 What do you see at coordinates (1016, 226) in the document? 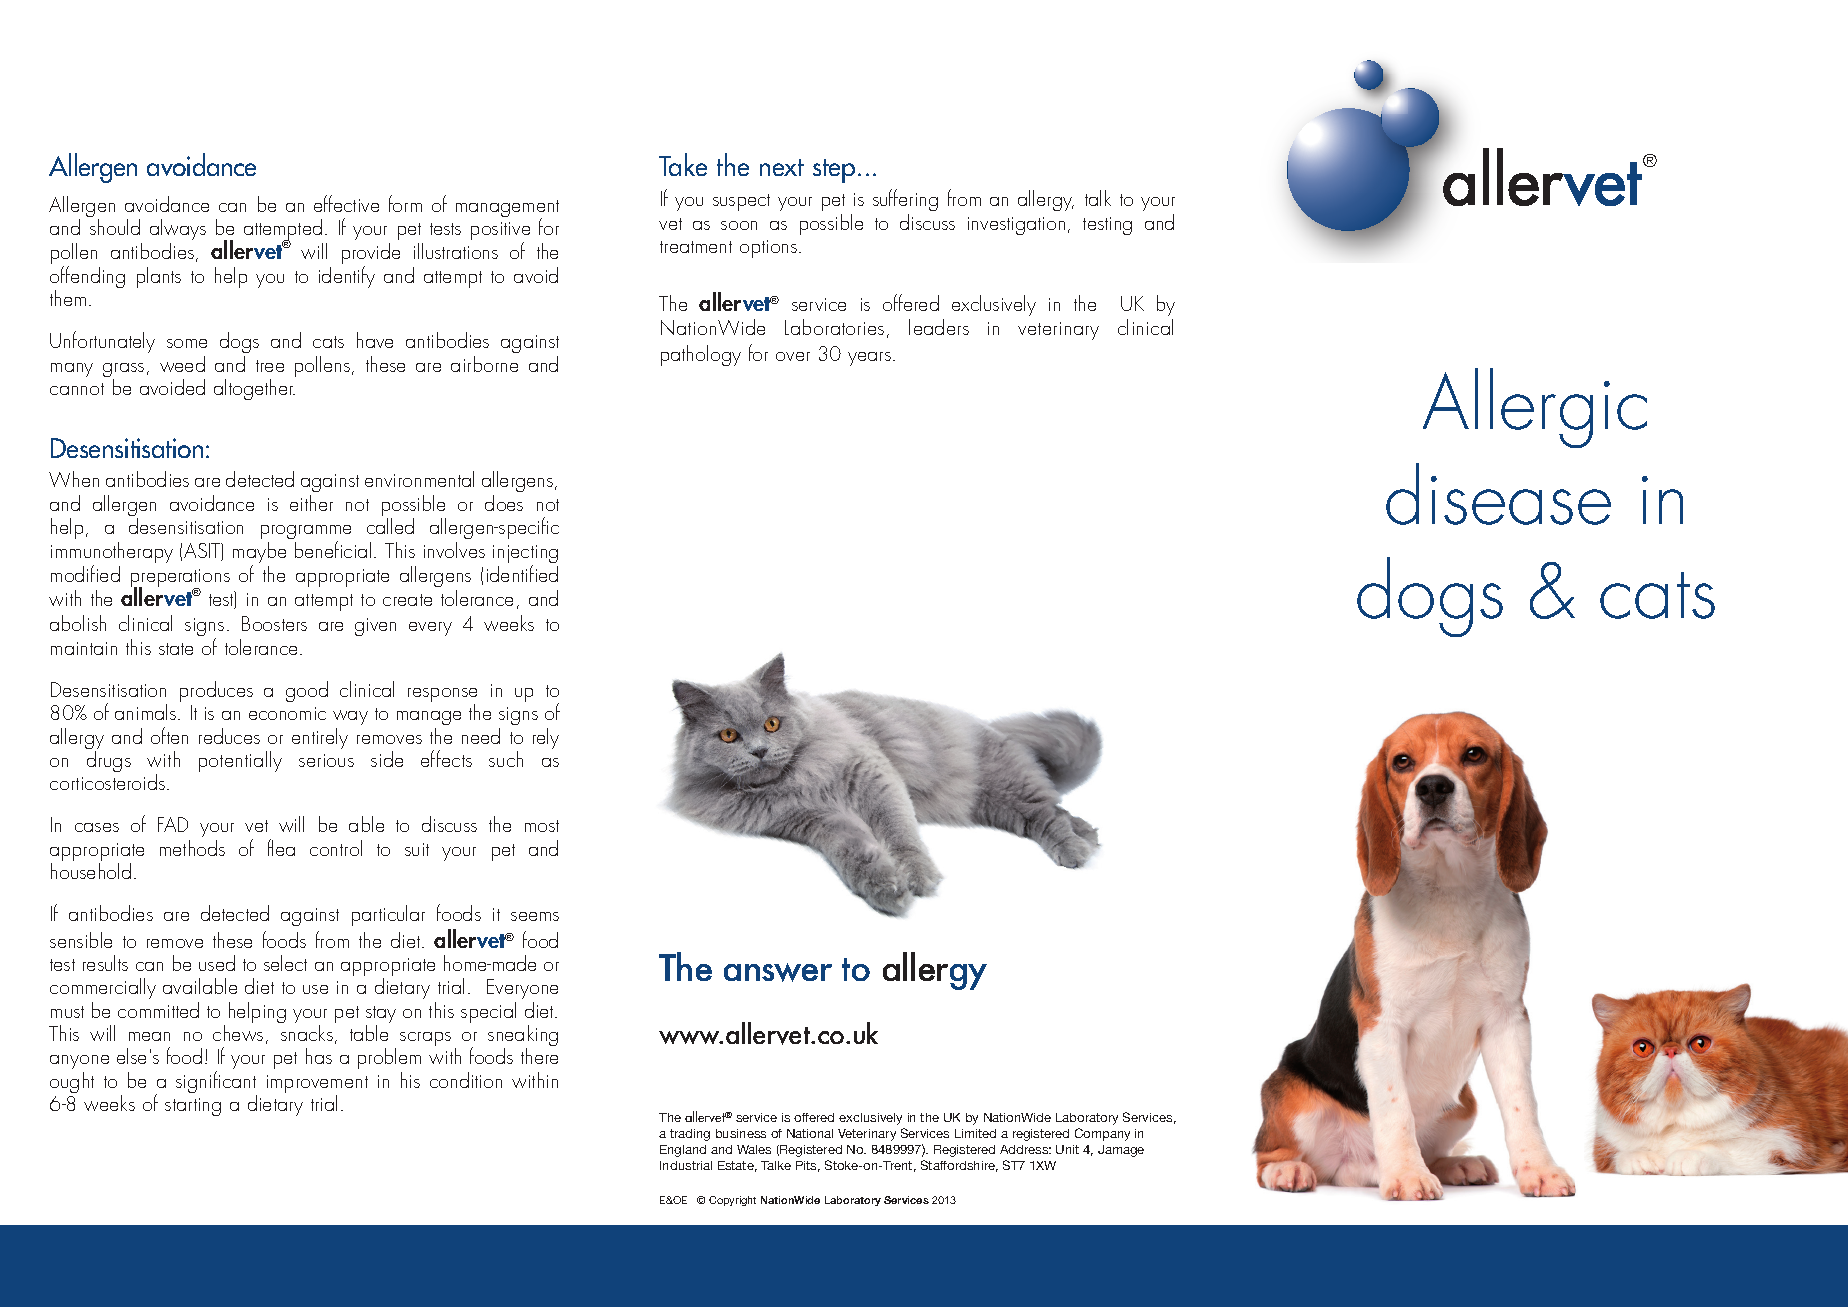
I see `investigation` at bounding box center [1016, 226].
